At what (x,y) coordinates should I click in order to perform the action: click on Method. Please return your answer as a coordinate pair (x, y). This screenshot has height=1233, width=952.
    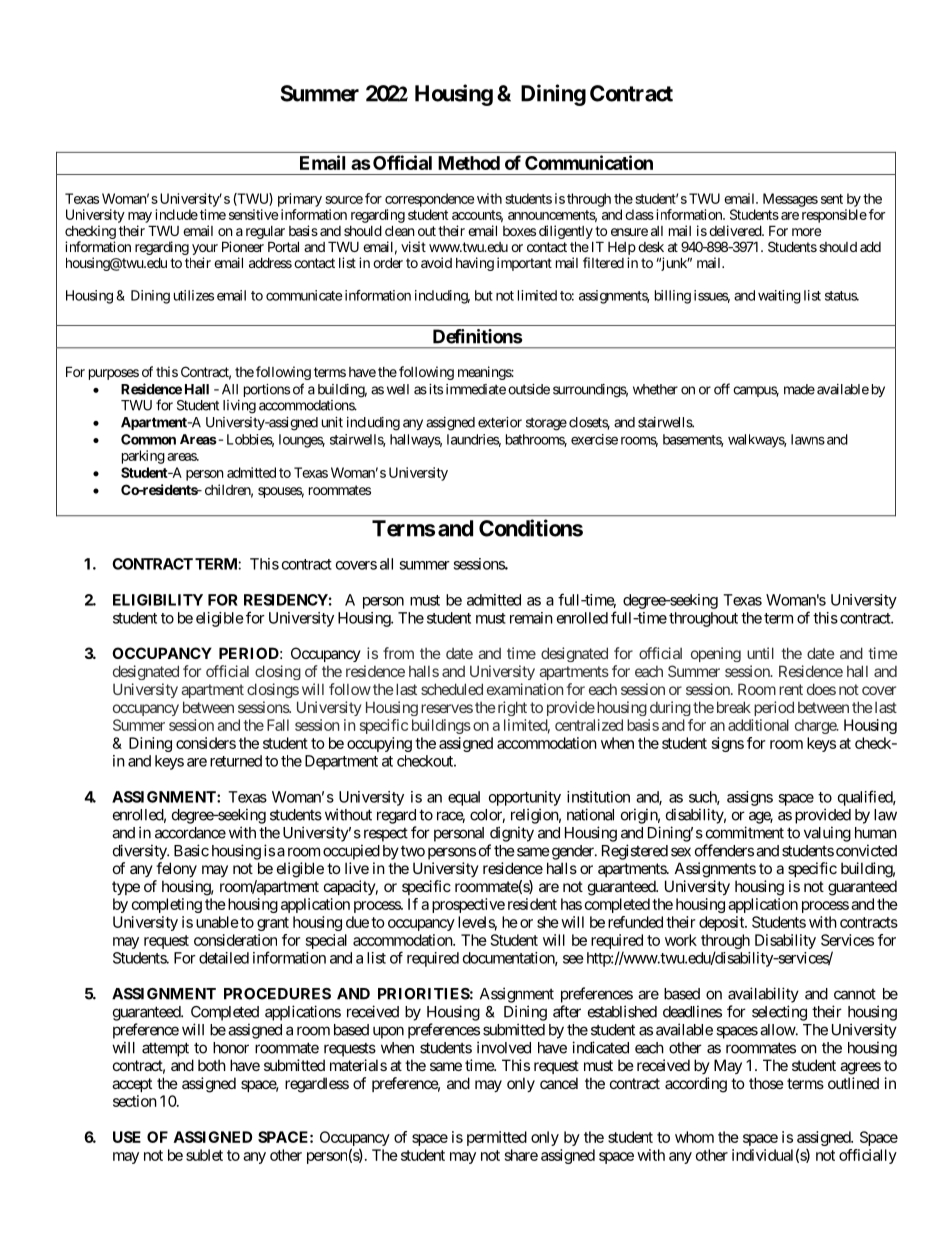
    Looking at the image, I should click on (469, 163).
